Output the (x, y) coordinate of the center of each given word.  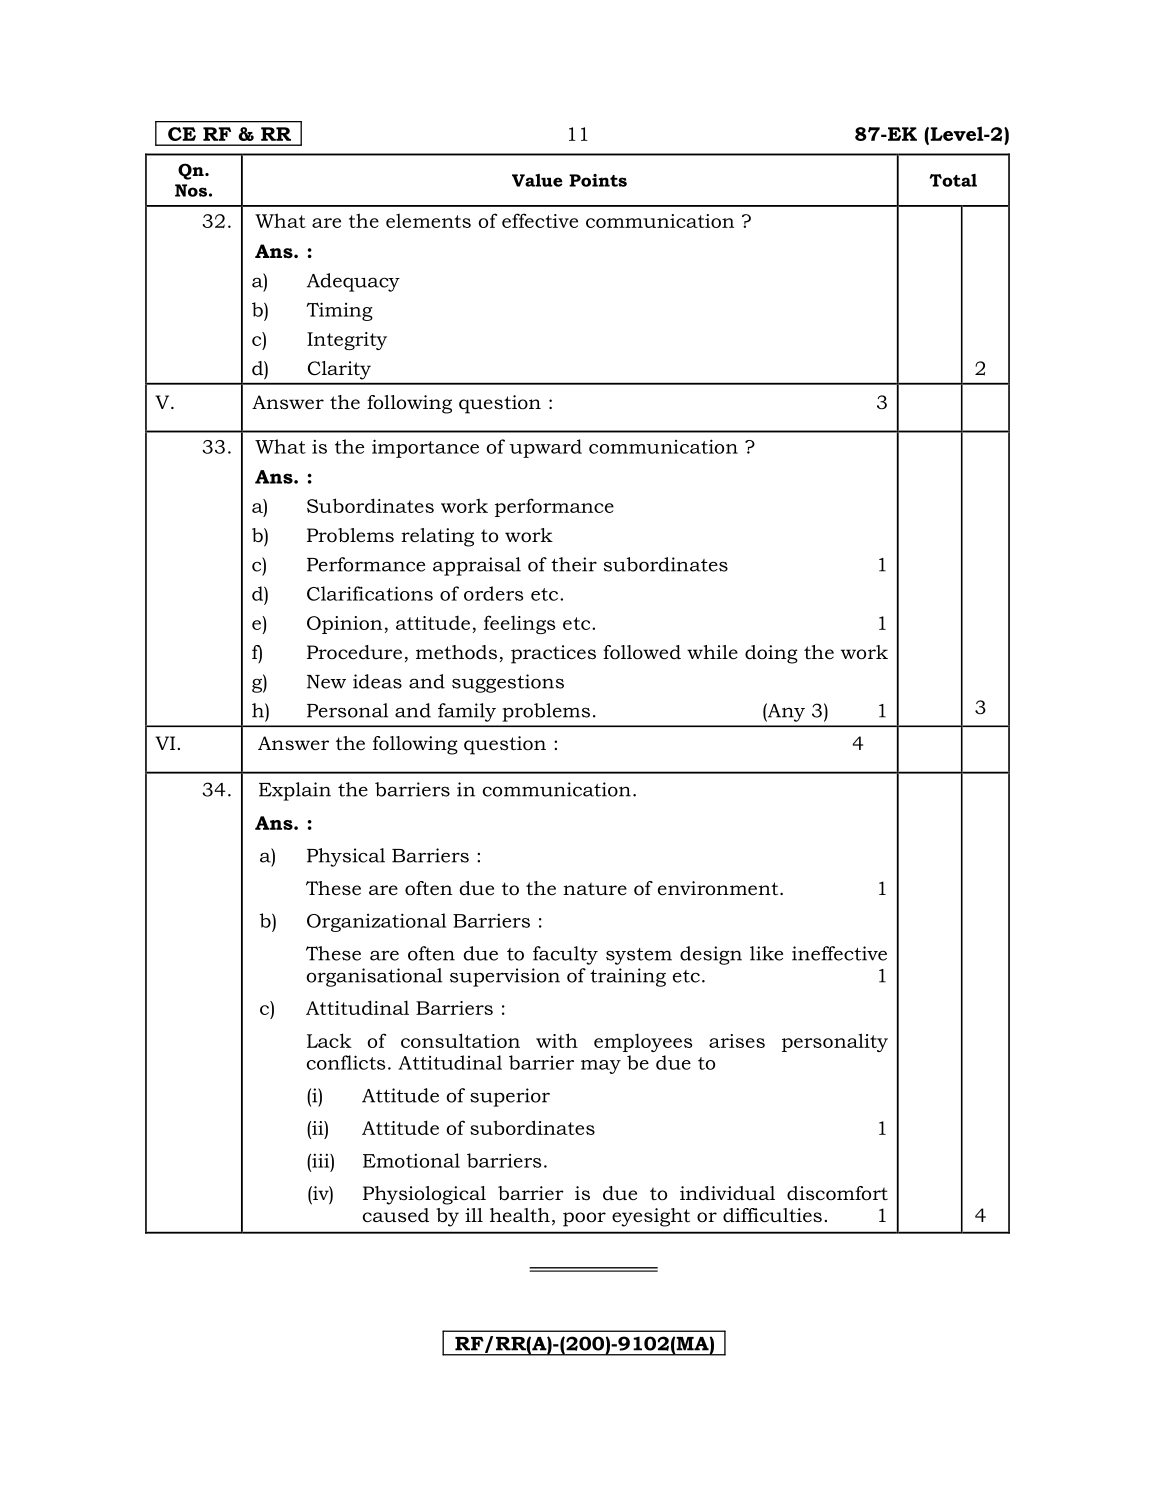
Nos (191, 190)
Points (598, 180)
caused (396, 1215)
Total (953, 180)
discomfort (837, 1193)
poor (584, 1219)
